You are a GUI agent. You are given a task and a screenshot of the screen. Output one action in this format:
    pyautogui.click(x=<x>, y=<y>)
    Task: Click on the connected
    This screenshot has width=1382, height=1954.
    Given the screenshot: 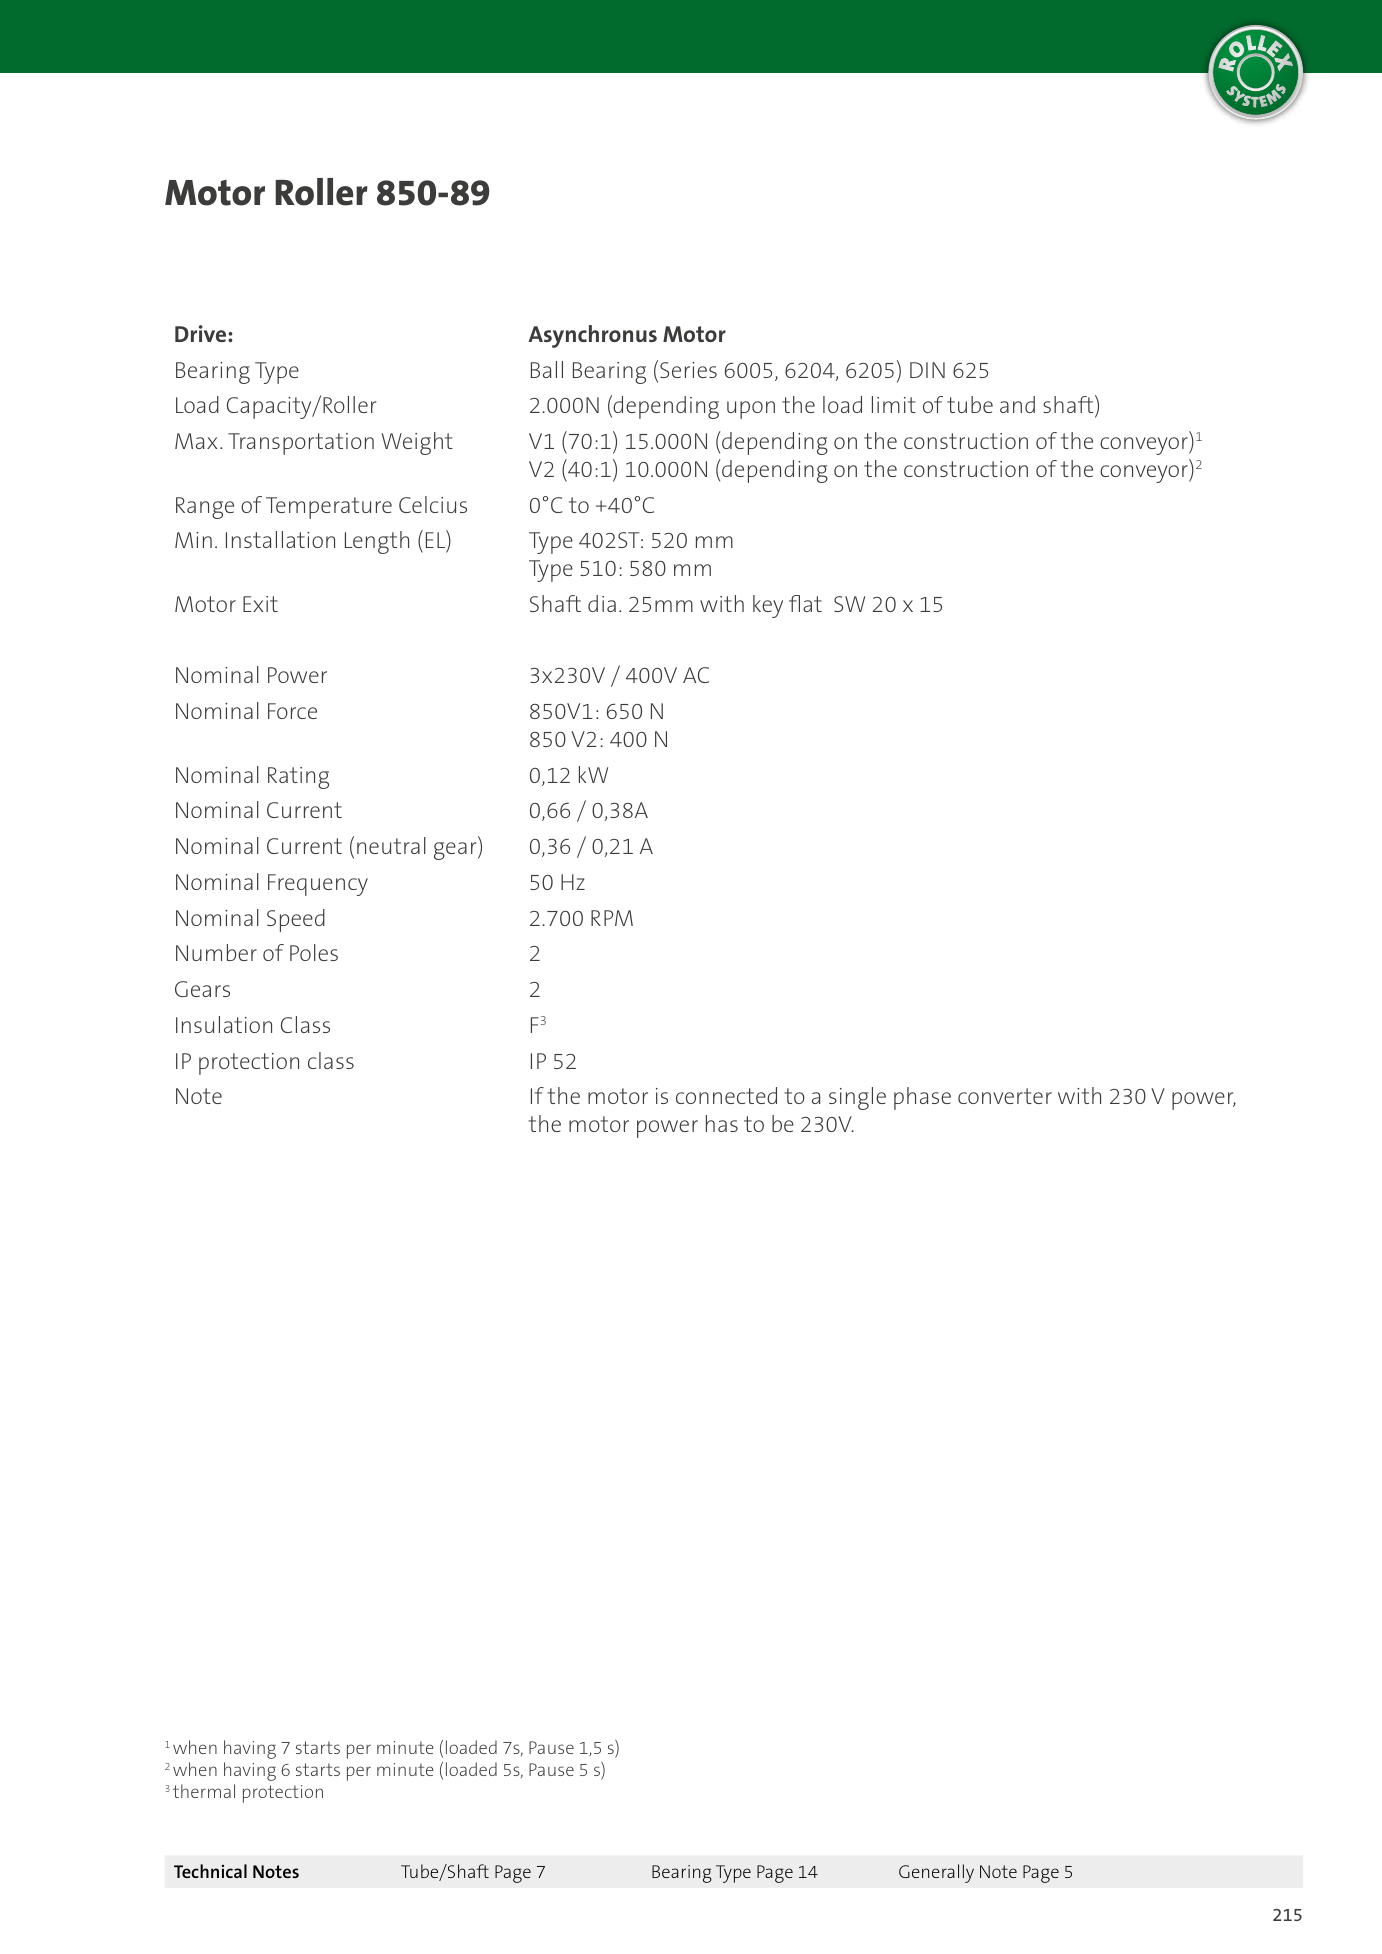 What is the action you would take?
    pyautogui.click(x=726, y=1095)
